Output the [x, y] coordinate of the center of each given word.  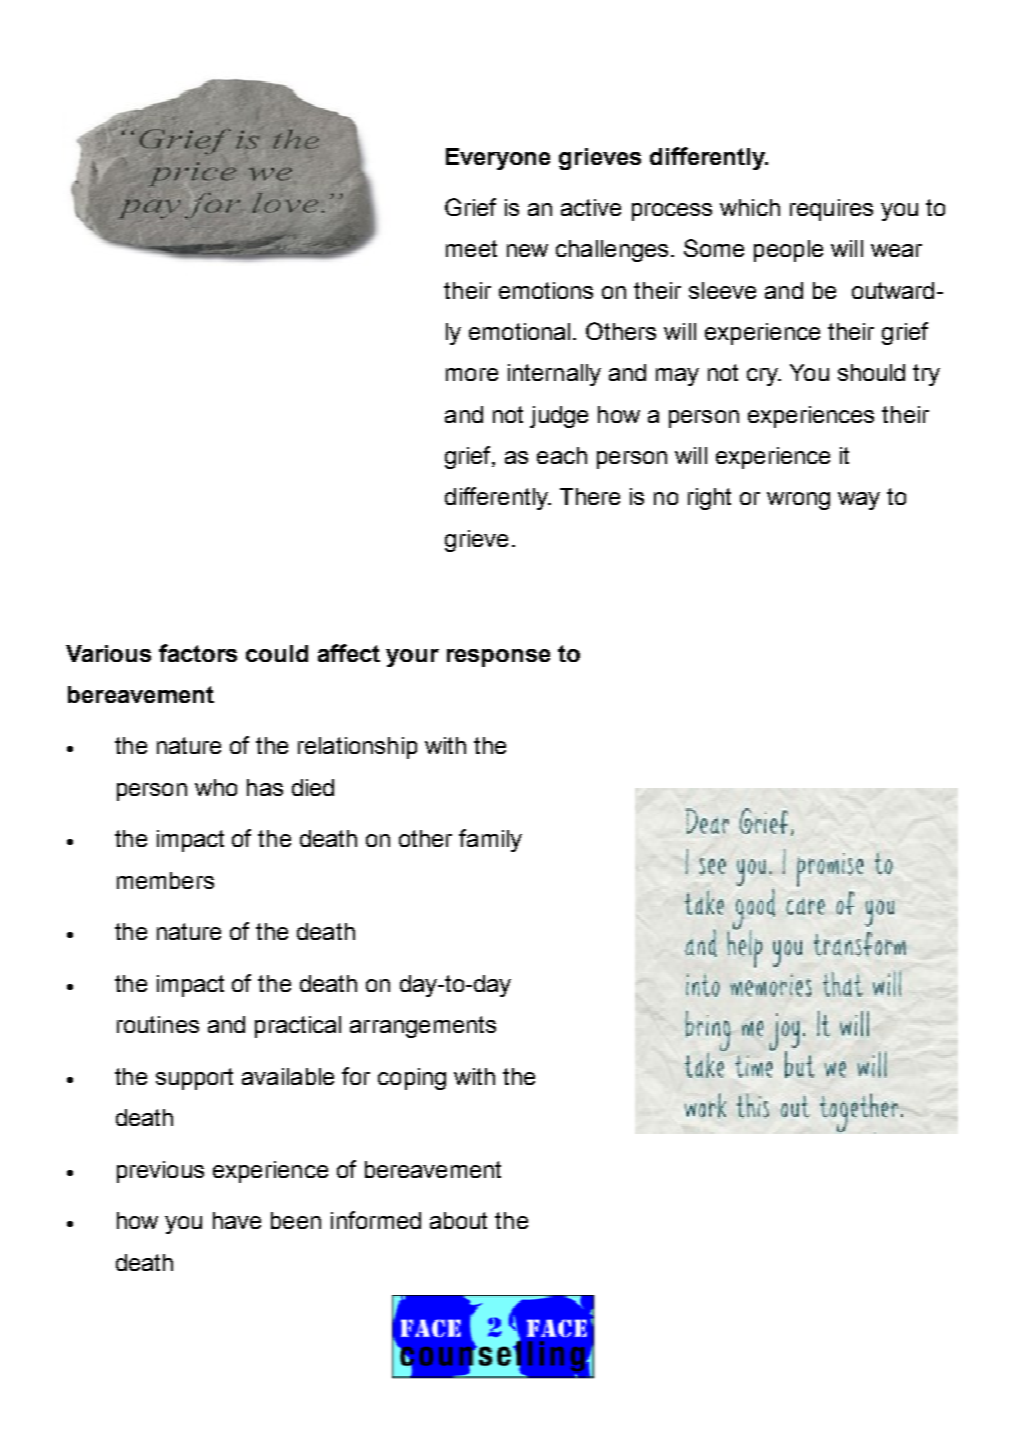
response [498, 658]
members [165, 880]
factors [198, 653]
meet [471, 248]
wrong [798, 501]
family [490, 840]
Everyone [498, 159]
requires [831, 210]
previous [160, 1172]
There [590, 496]
